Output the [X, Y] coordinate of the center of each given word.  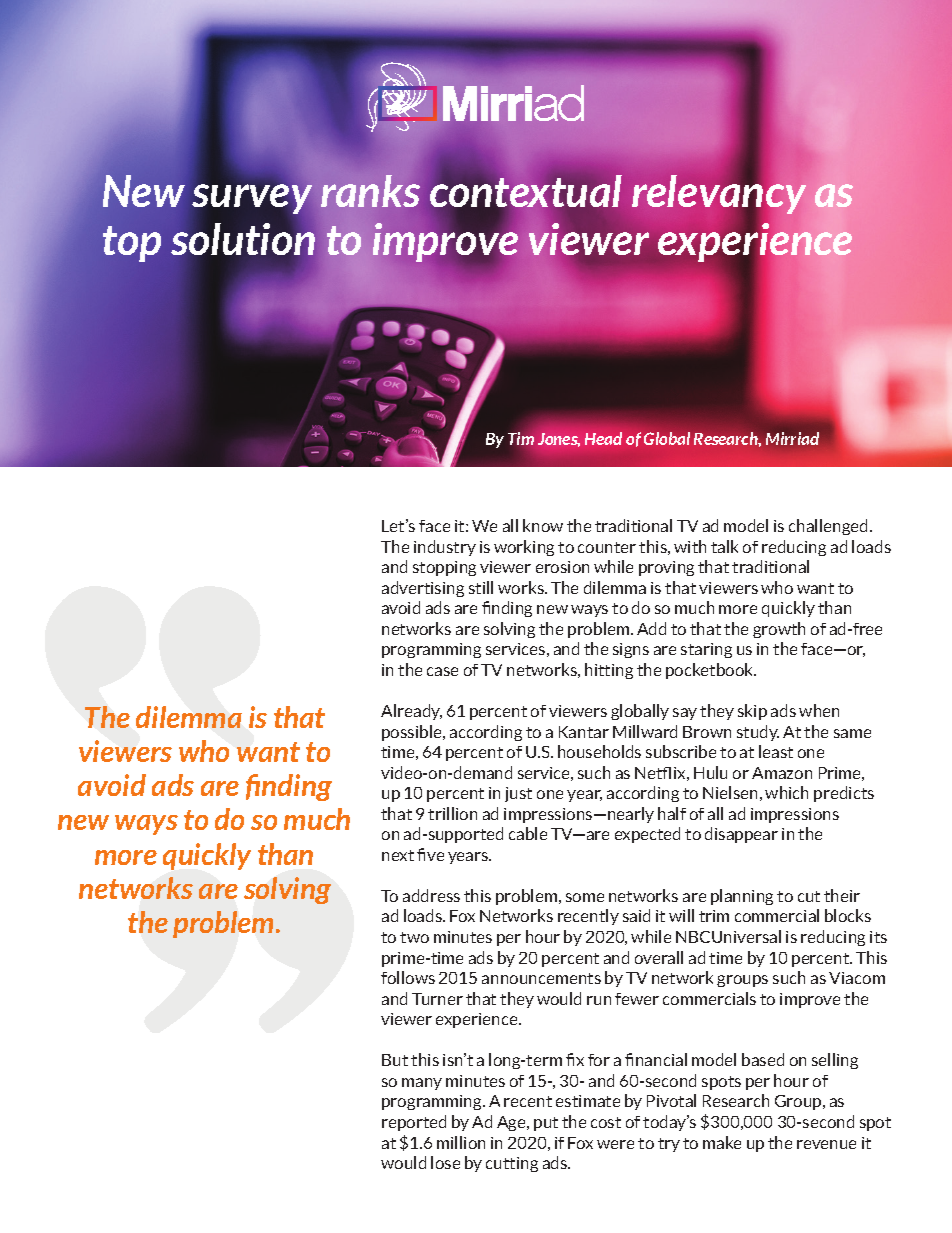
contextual [526, 192]
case [442, 671]
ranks [370, 191]
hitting [609, 671]
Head [603, 438]
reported [414, 1123]
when [819, 710]
